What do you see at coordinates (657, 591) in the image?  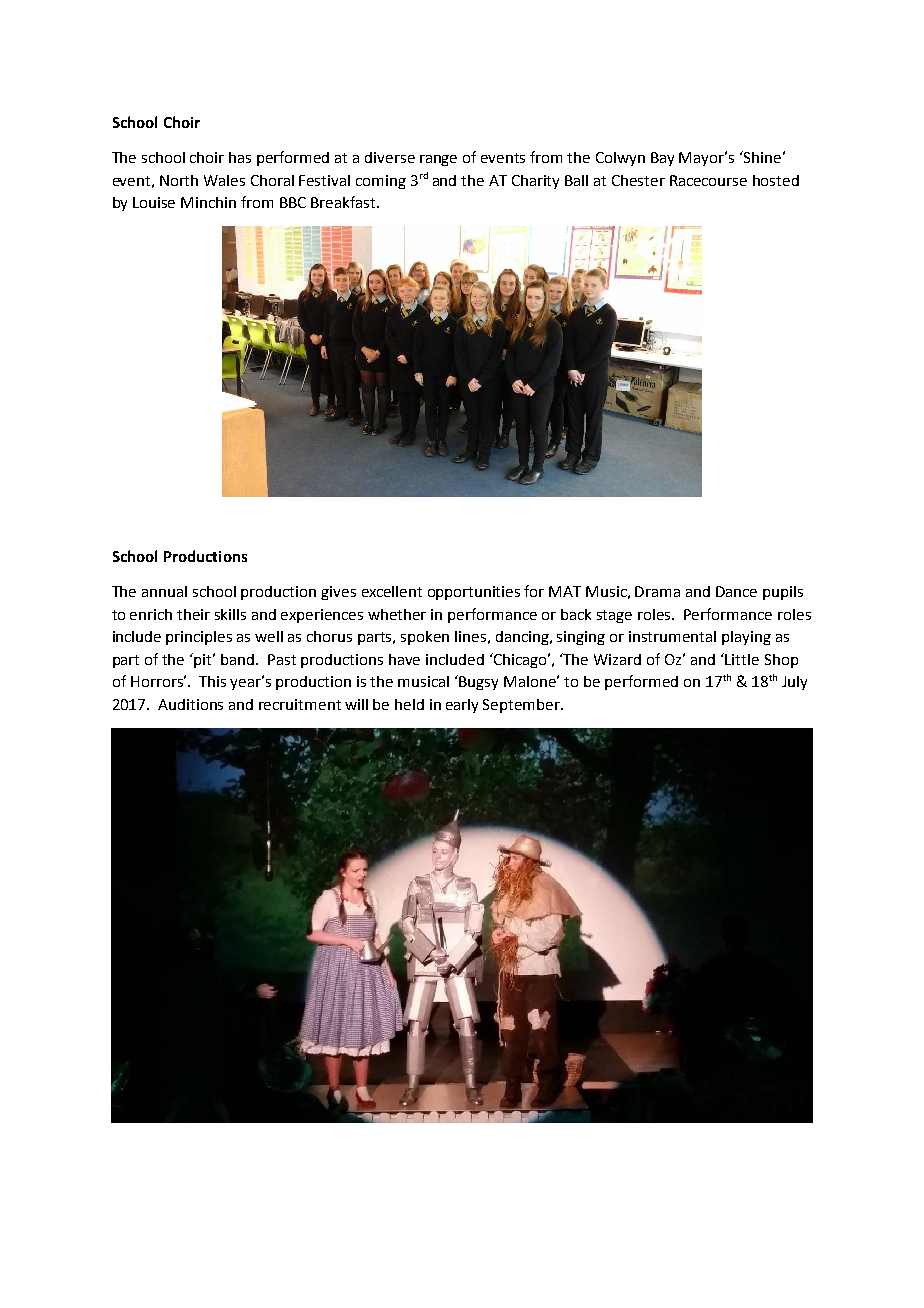 I see `Drama` at bounding box center [657, 591].
